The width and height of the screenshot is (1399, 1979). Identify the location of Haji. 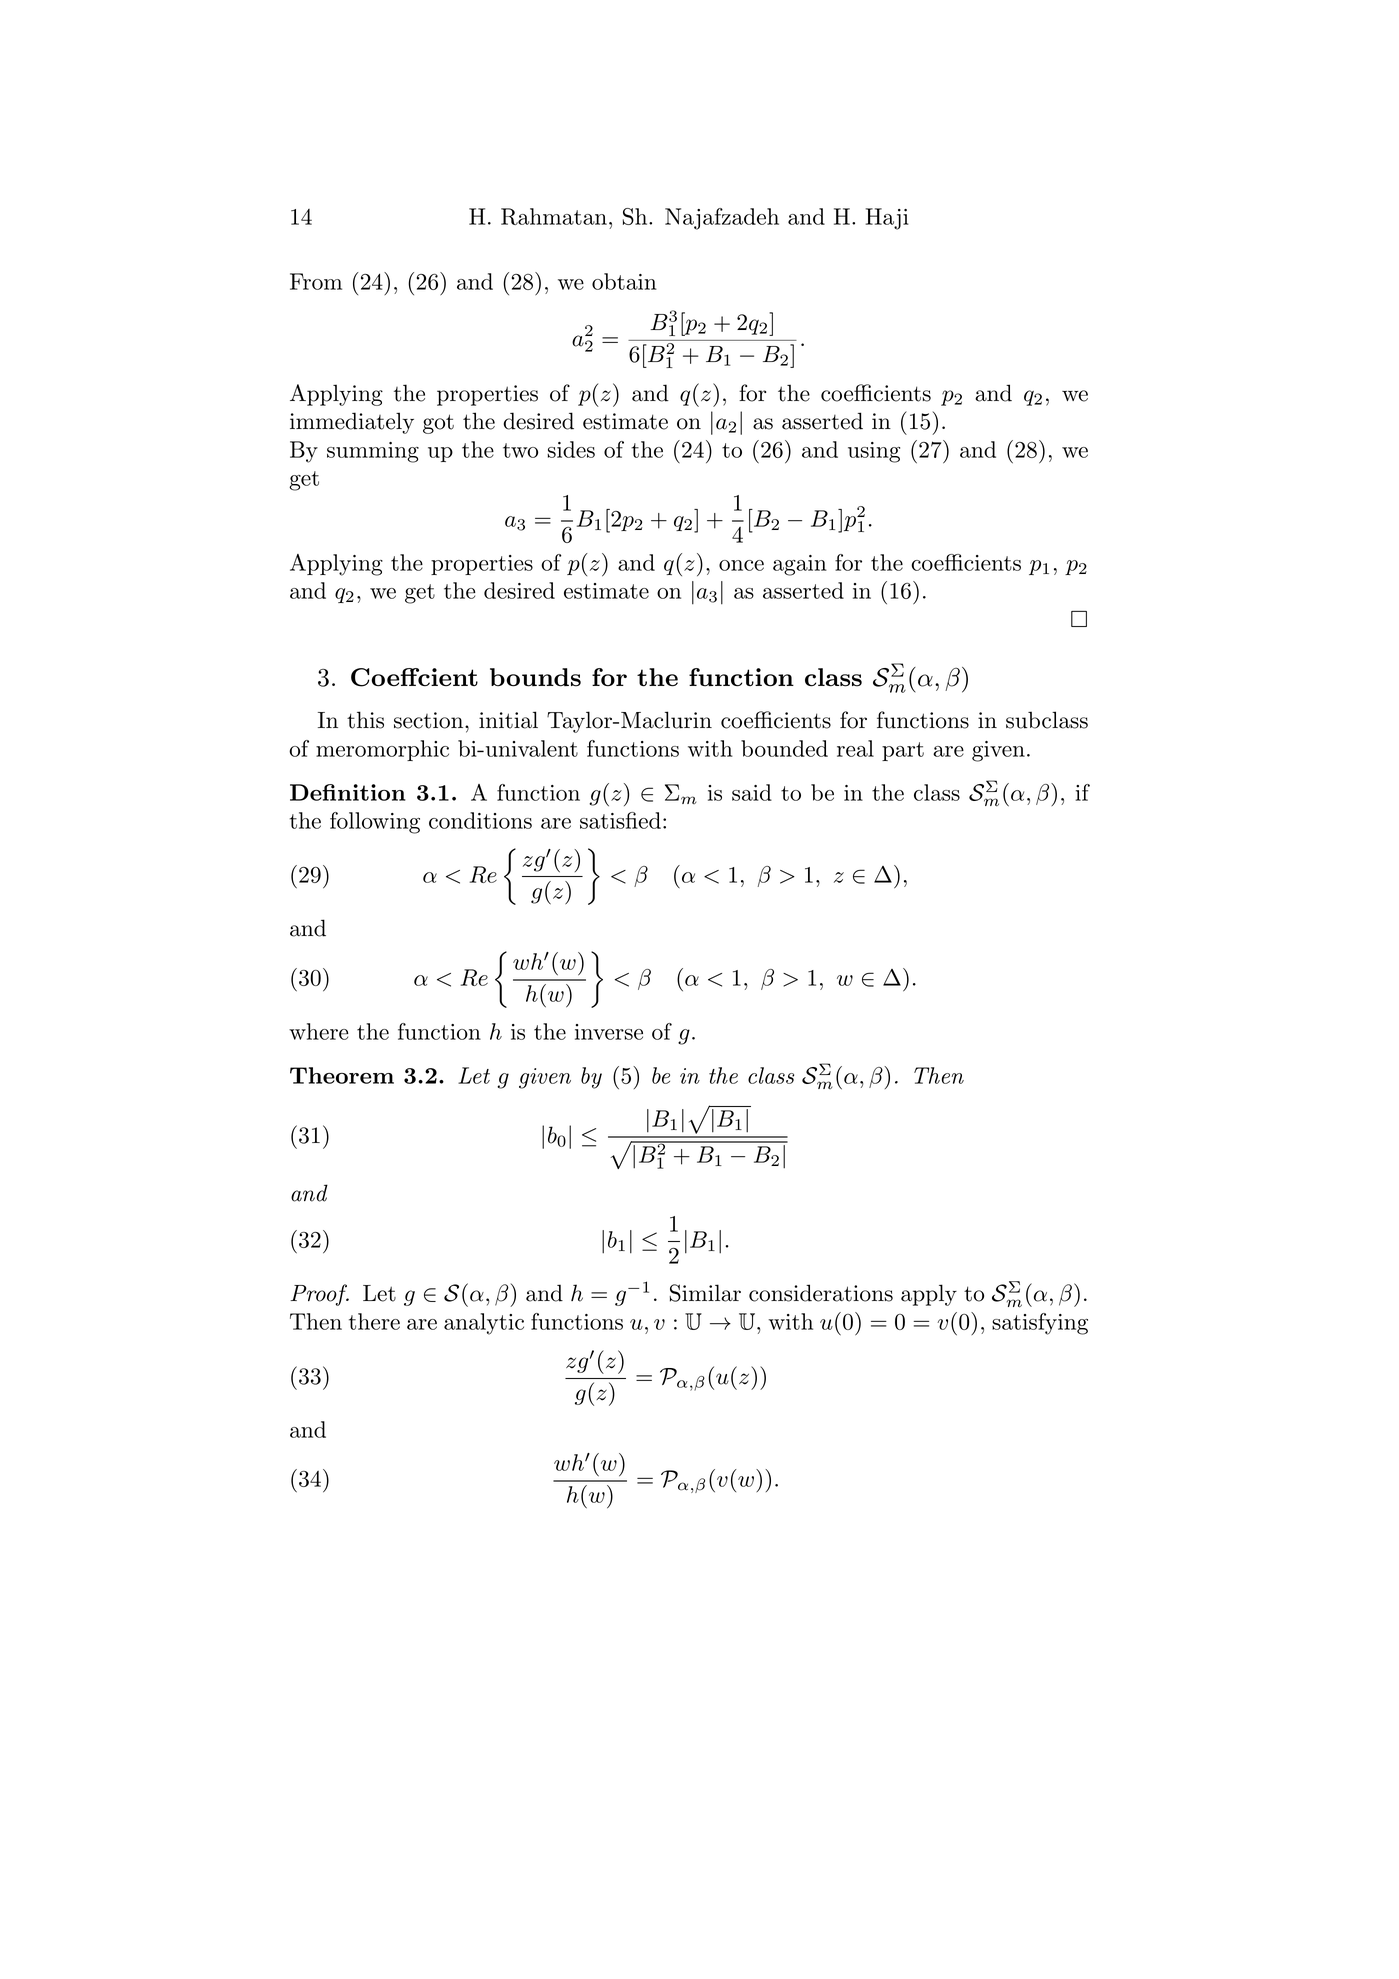
(887, 219).
